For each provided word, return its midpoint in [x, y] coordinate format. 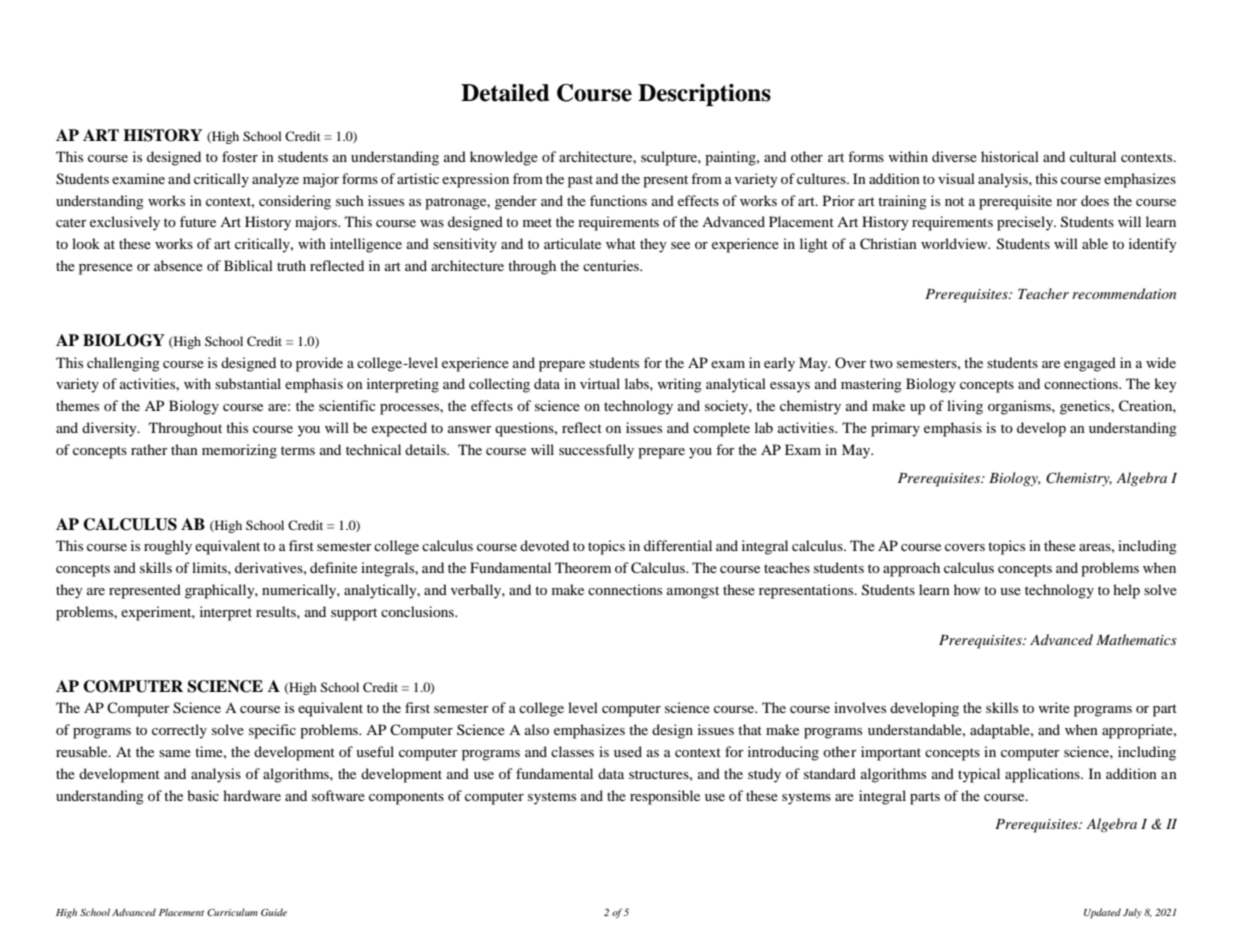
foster [240, 156]
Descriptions [704, 95]
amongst [693, 592]
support [354, 614]
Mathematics [1136, 639]
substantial [248, 383]
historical [1010, 156]
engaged [1090, 364]
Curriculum [232, 912]
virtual [600, 383]
